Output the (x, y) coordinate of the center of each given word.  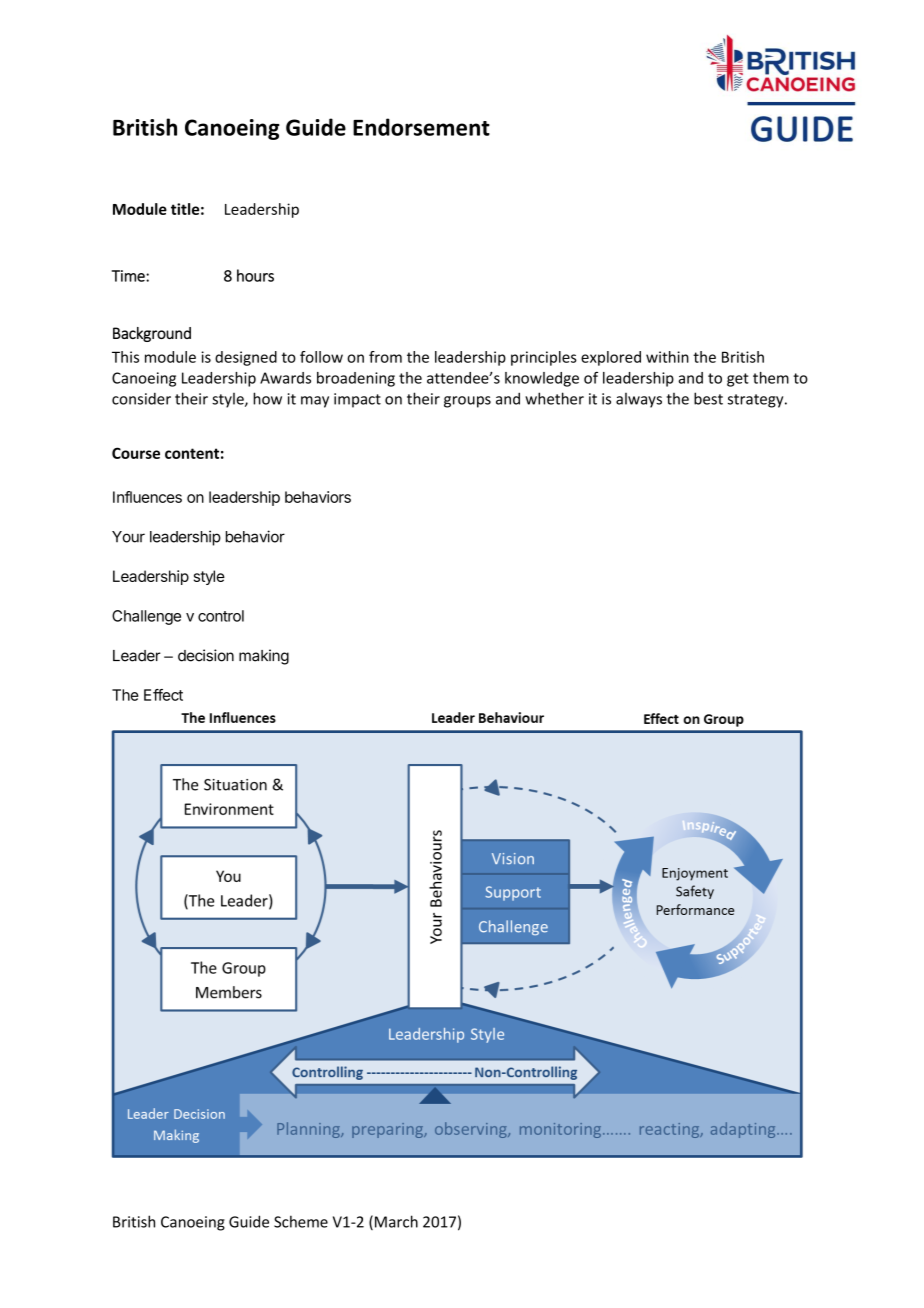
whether (554, 398)
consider (141, 398)
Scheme (301, 1221)
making (264, 657)
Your (128, 537)
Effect (163, 695)
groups (467, 402)
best (708, 398)
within (667, 357)
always (639, 400)
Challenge (146, 617)
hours (255, 275)
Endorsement (421, 127)
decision (206, 655)
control (221, 616)
